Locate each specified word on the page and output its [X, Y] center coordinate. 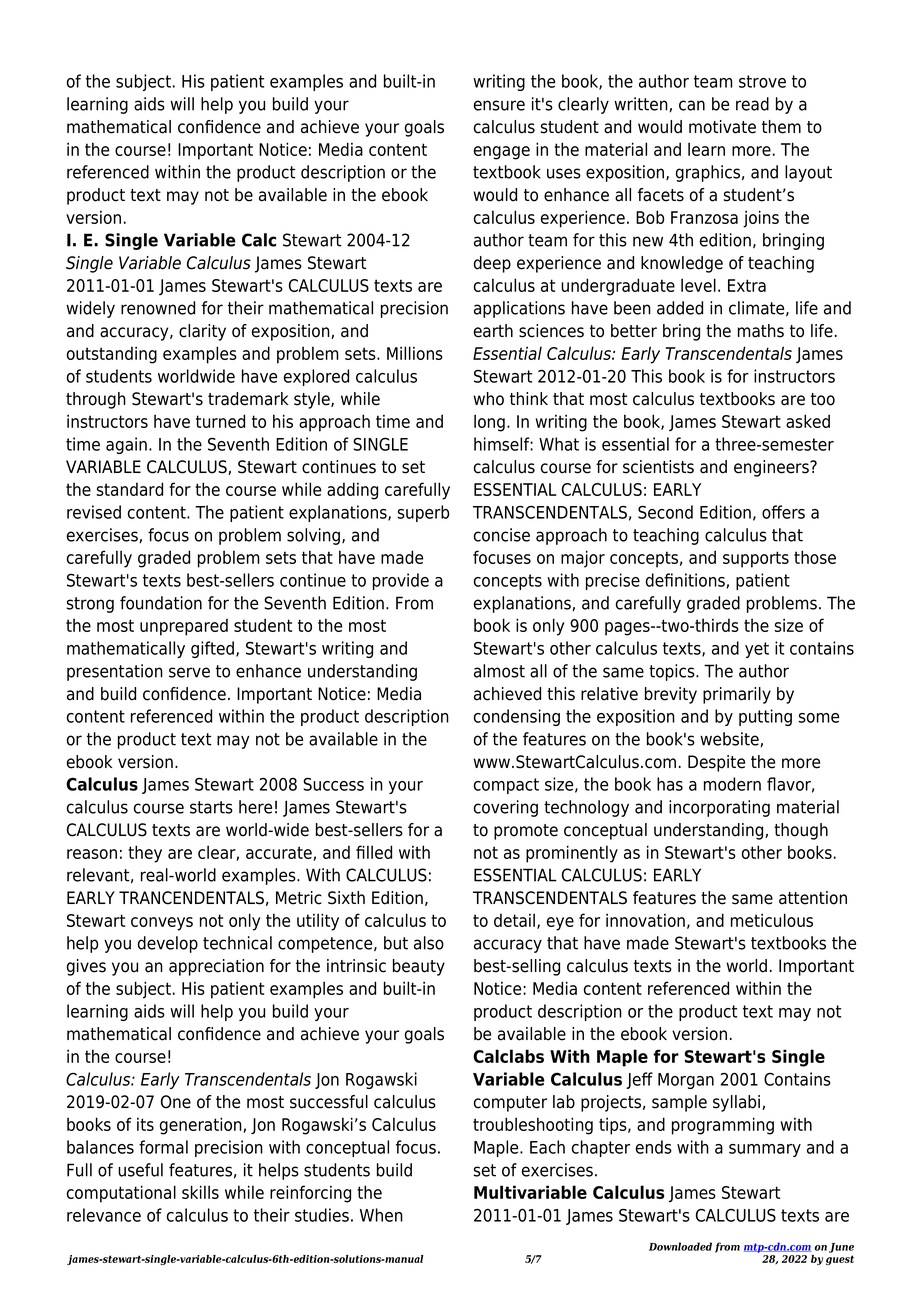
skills [200, 1192]
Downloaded [680, 1246]
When [381, 1215]
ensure [499, 105]
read [752, 104]
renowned [158, 308]
